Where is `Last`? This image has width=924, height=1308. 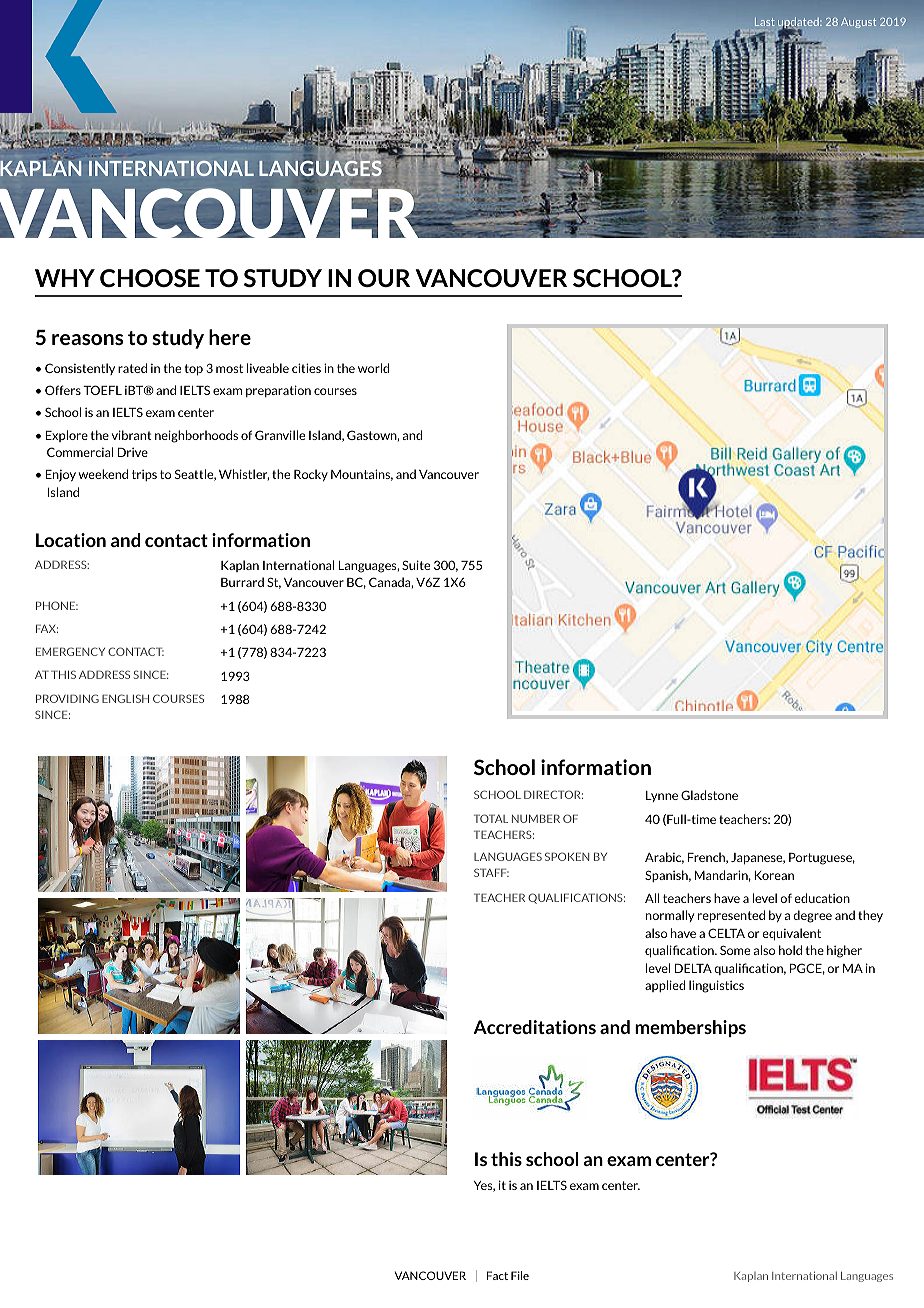
Last is located at coordinates (765, 22).
